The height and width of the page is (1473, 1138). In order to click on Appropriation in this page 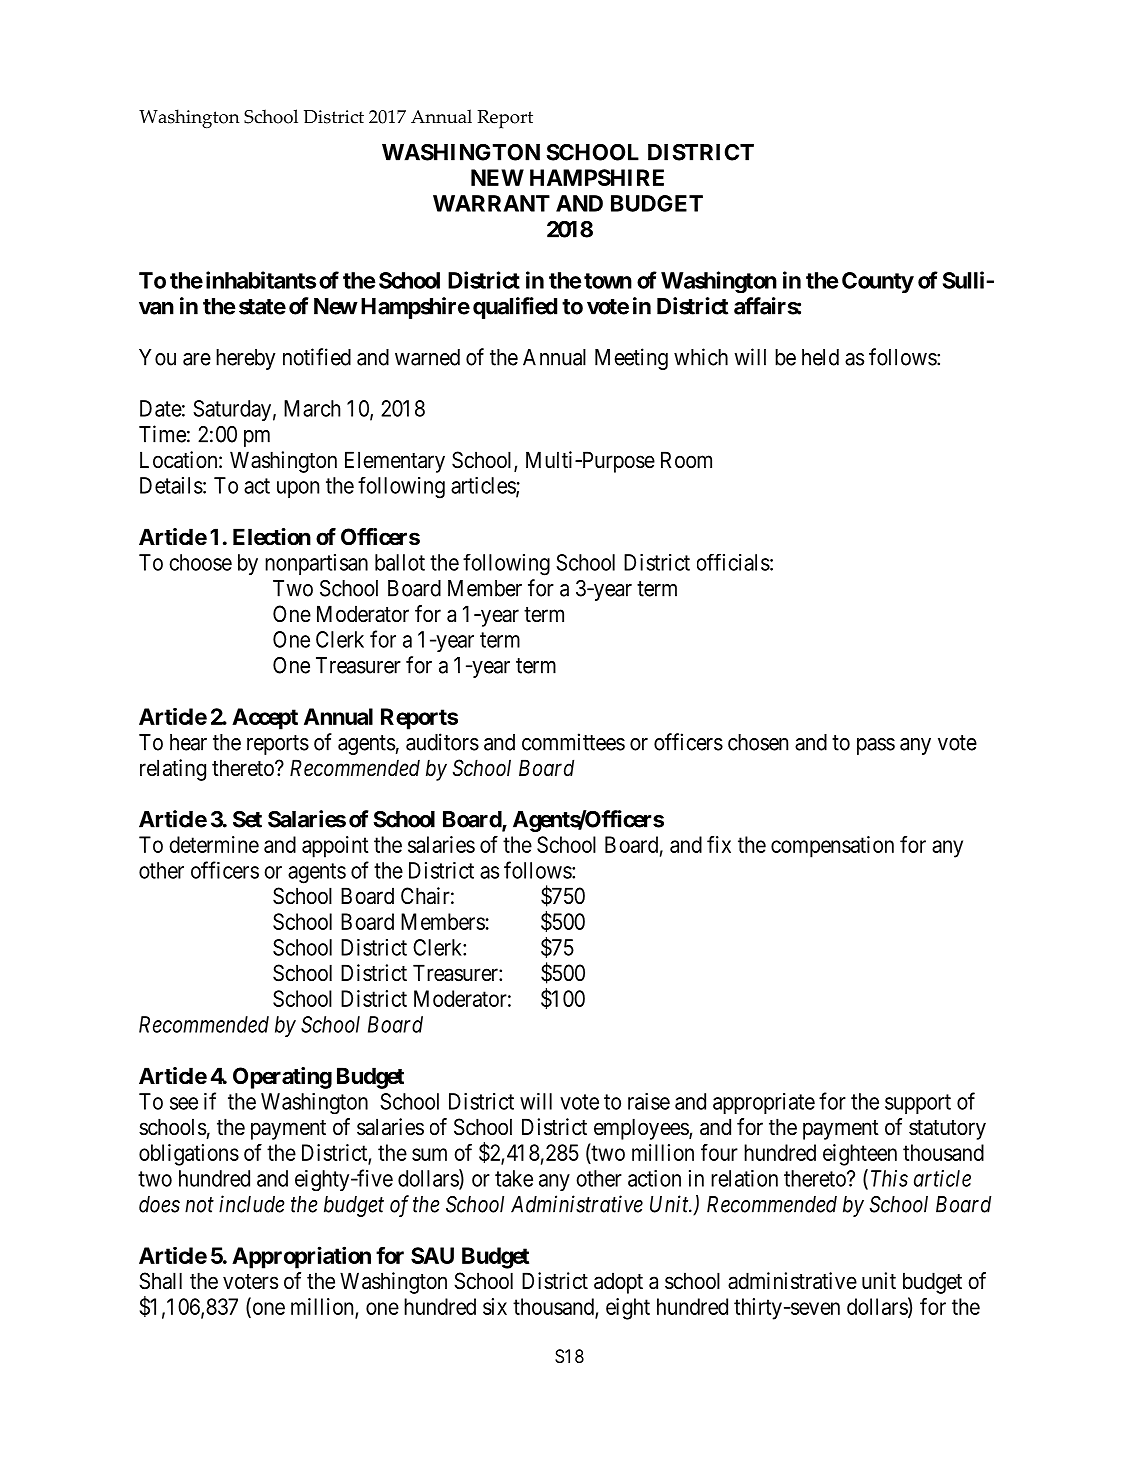, I will do `click(301, 1257)`.
